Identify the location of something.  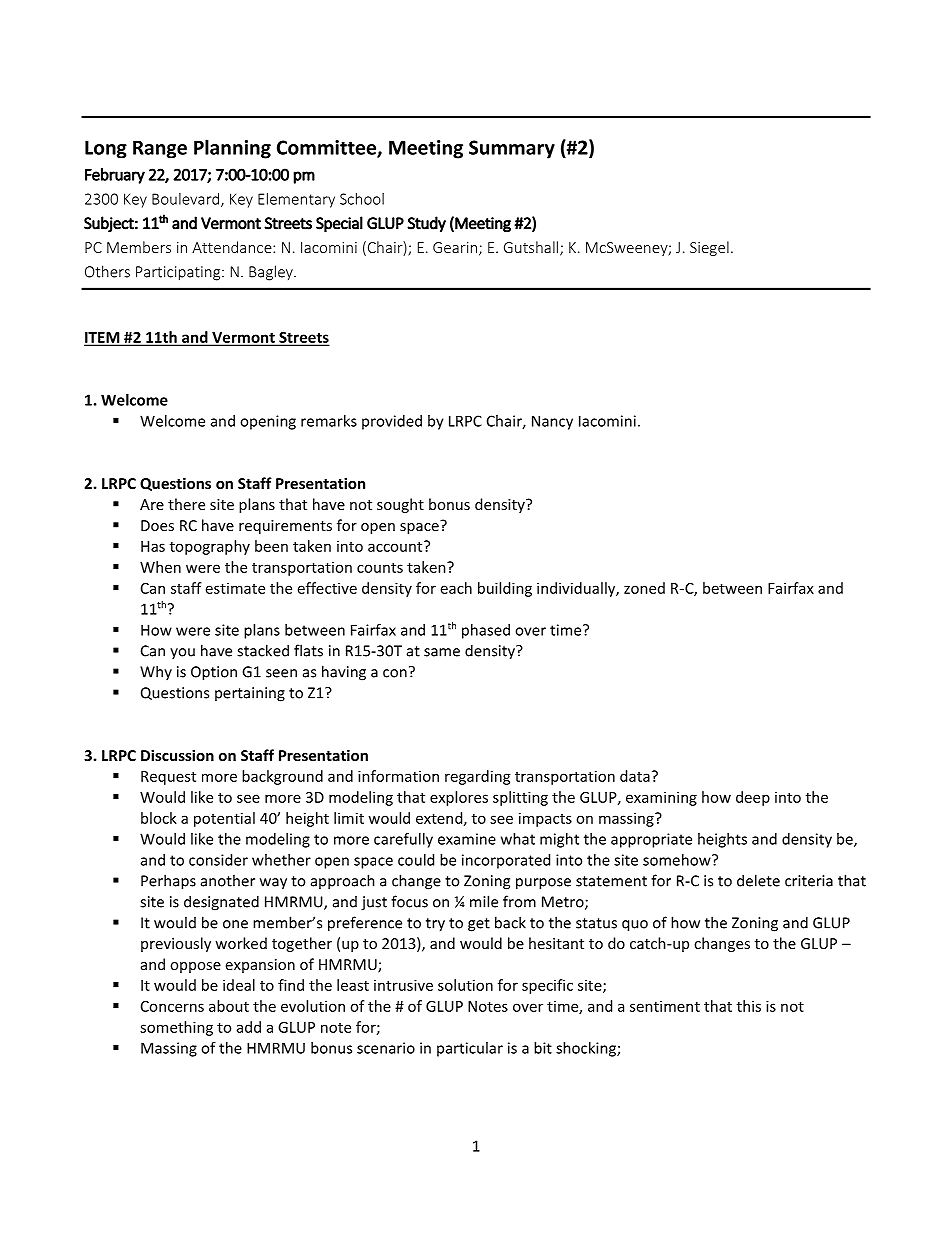
(176, 1028).
